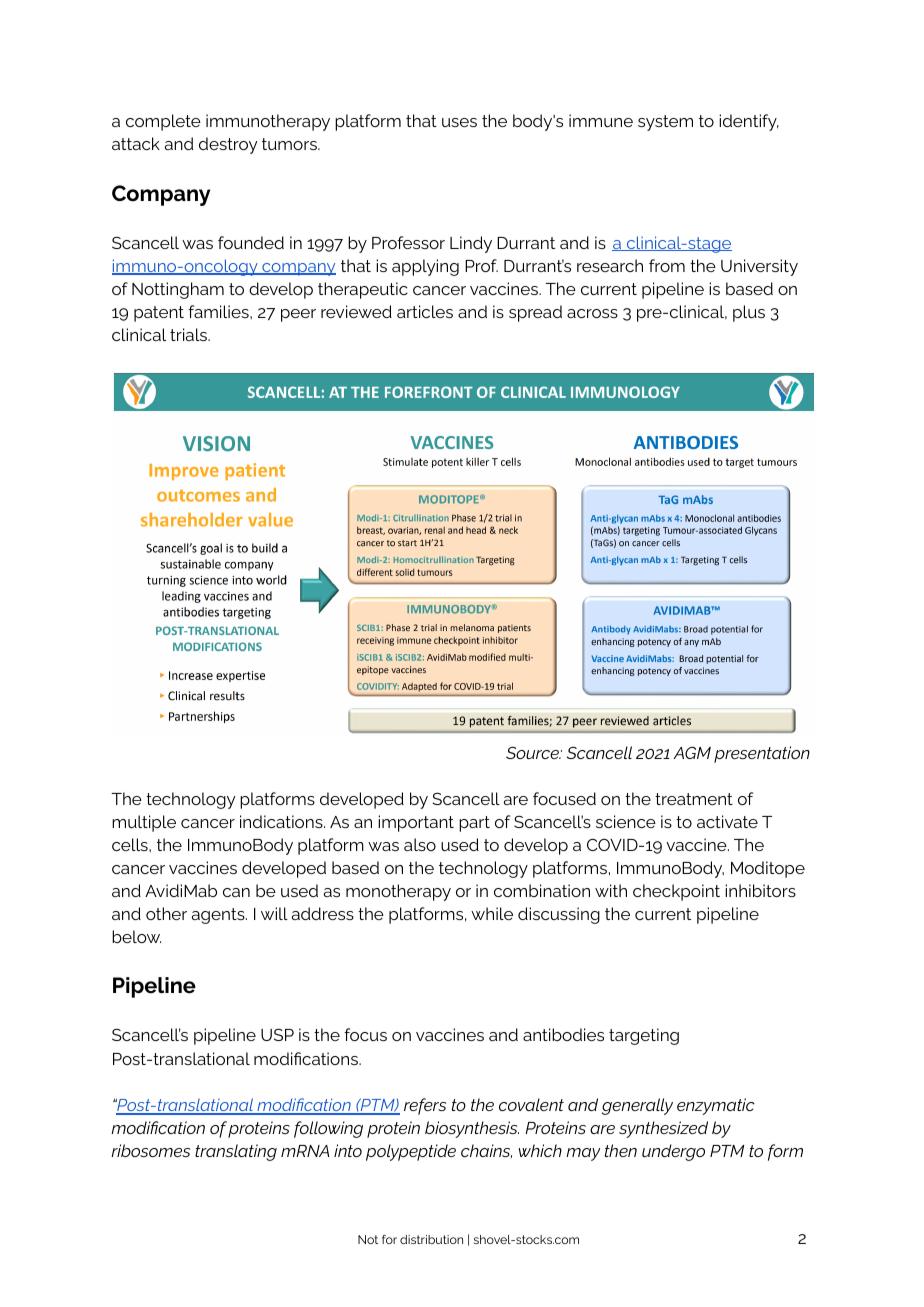 The height and width of the screenshot is (1307, 924). What do you see at coordinates (189, 334) in the screenshot?
I see `trials` at bounding box center [189, 334].
